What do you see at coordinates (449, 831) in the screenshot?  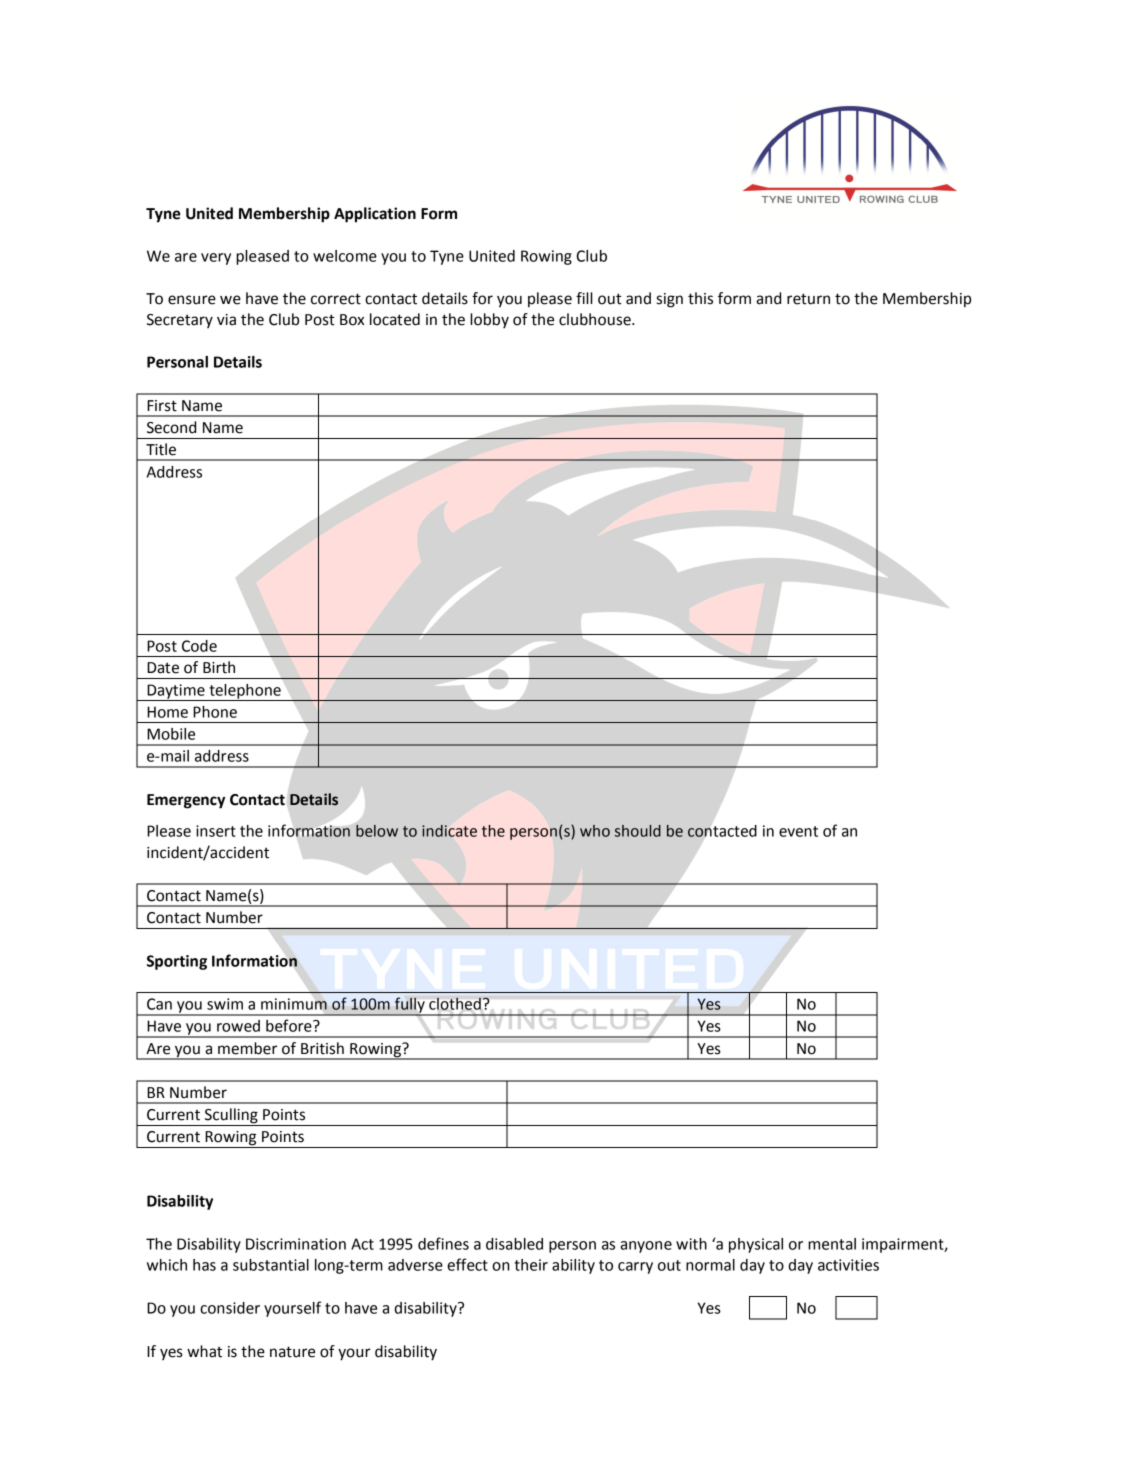 I see `indicate` at bounding box center [449, 831].
